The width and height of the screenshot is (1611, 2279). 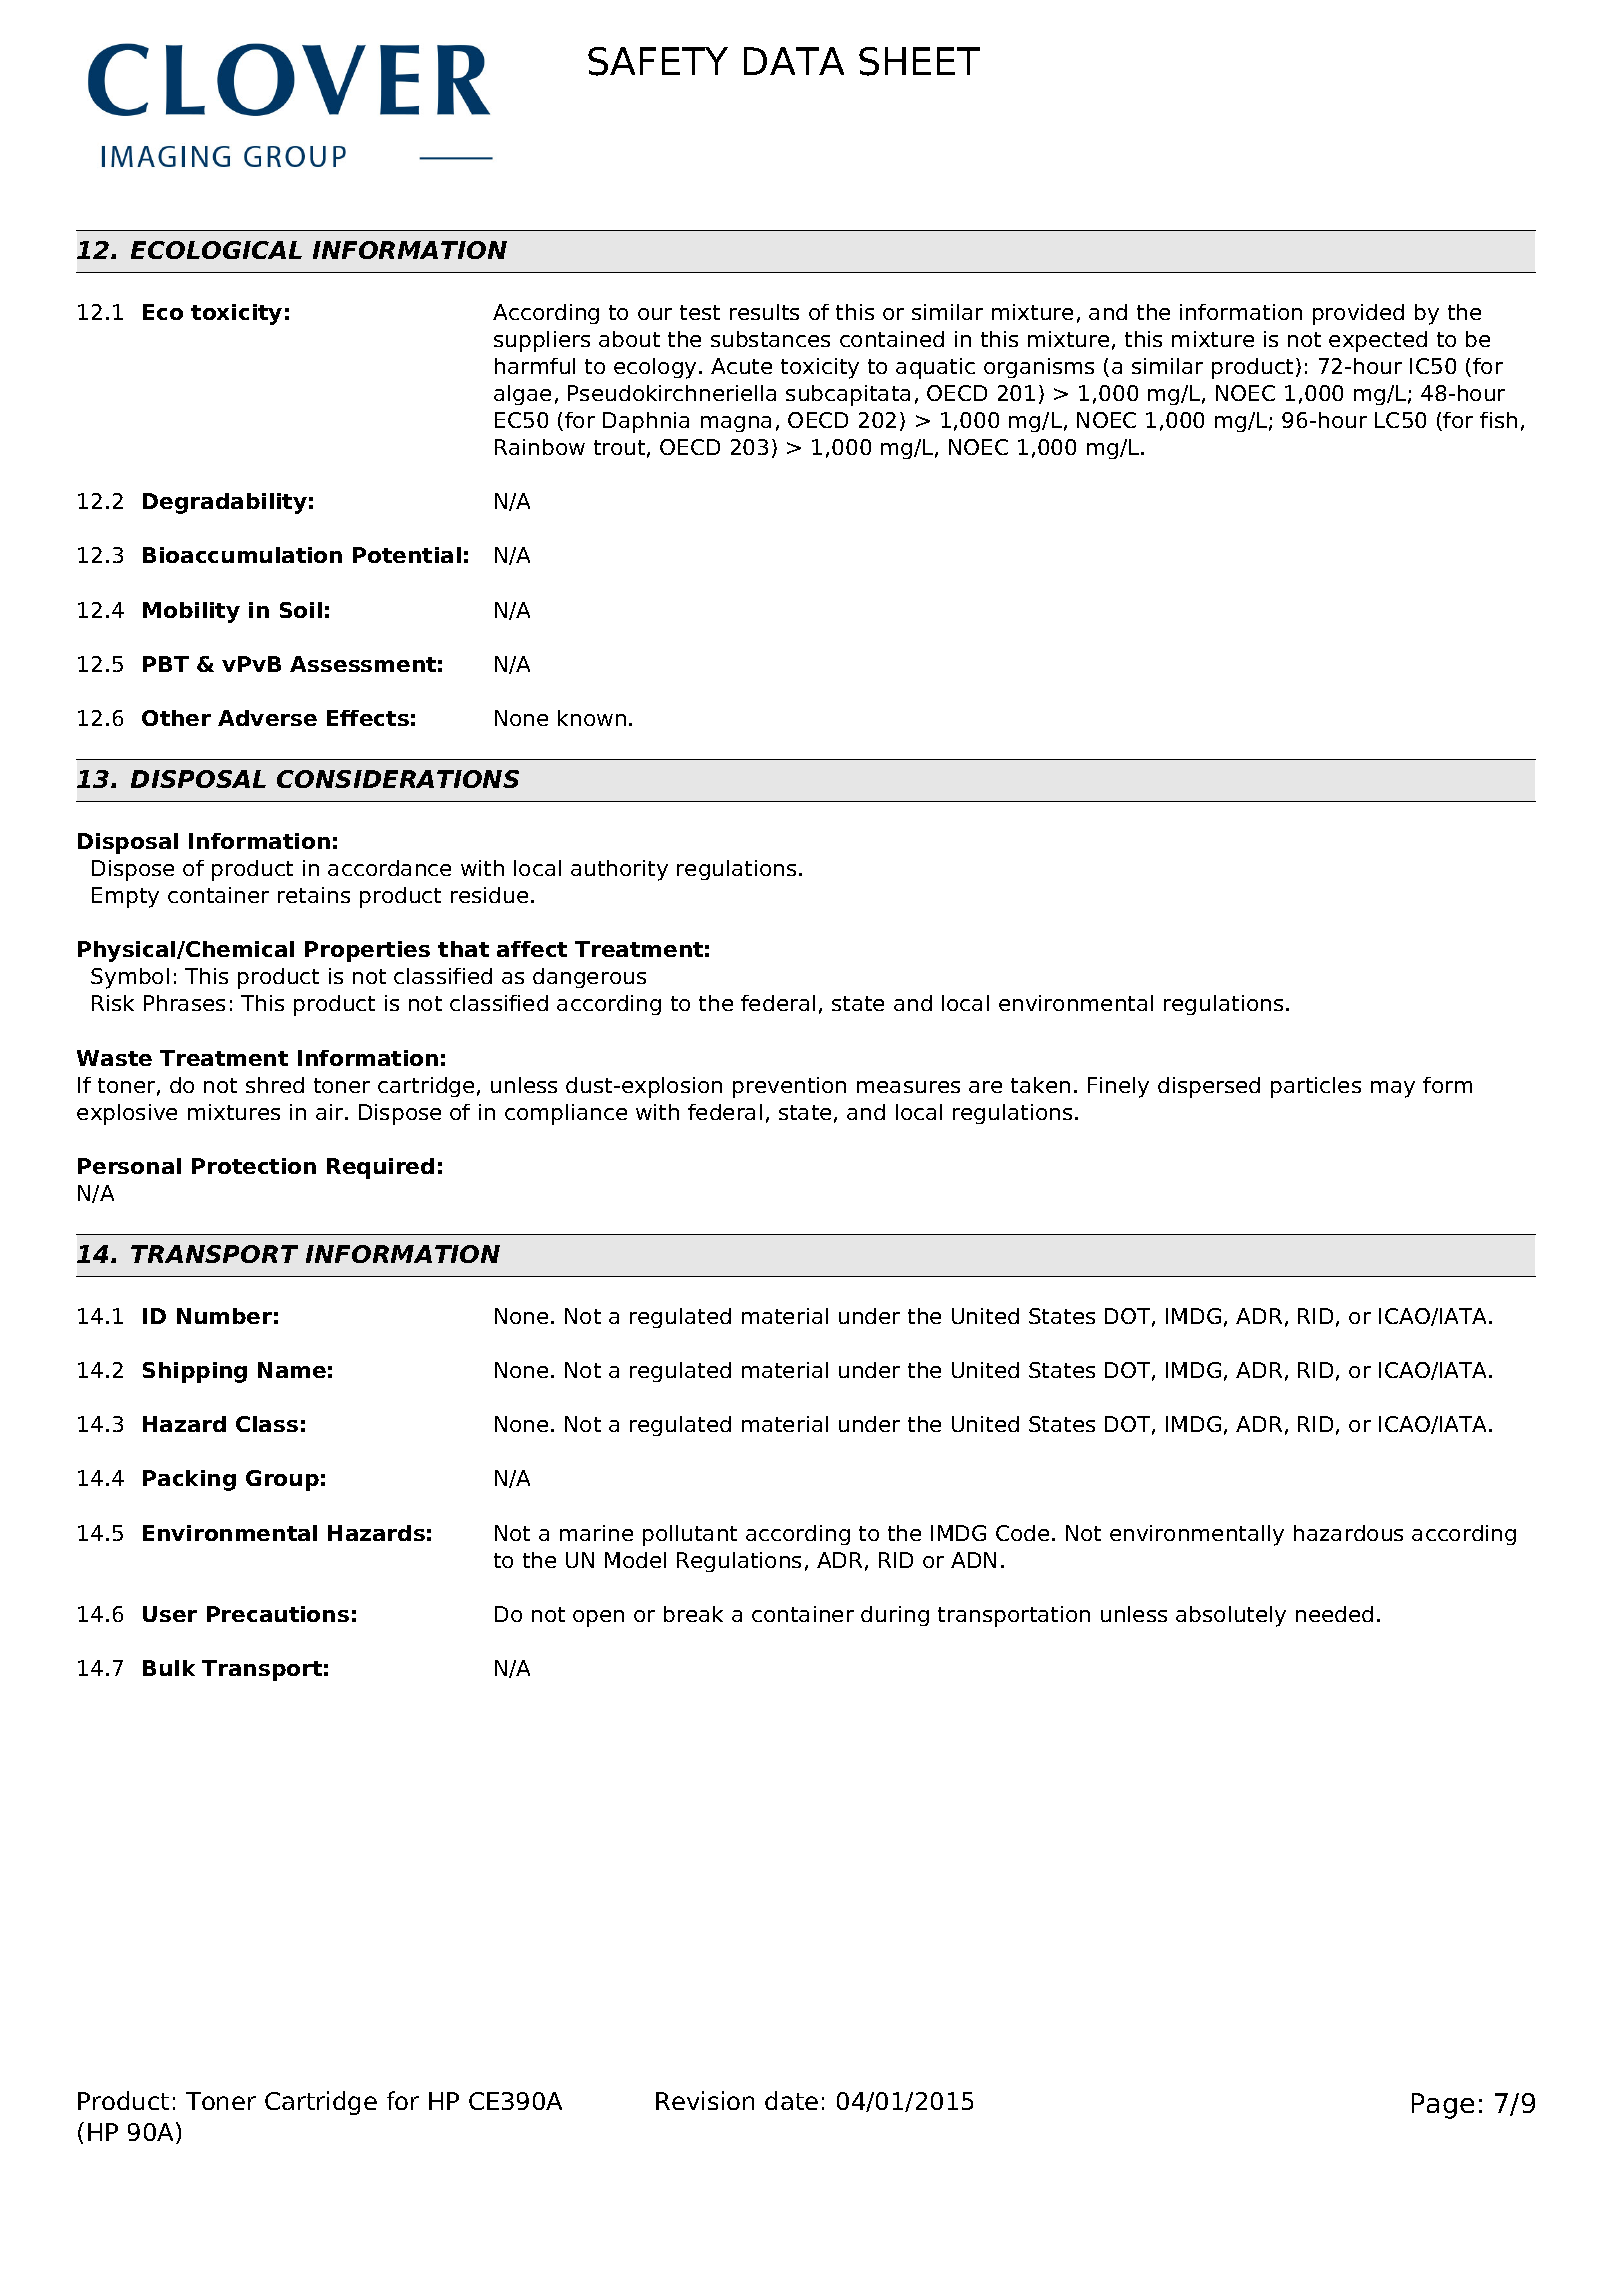 What do you see at coordinates (1316, 1087) in the screenshot?
I see `particles` at bounding box center [1316, 1087].
